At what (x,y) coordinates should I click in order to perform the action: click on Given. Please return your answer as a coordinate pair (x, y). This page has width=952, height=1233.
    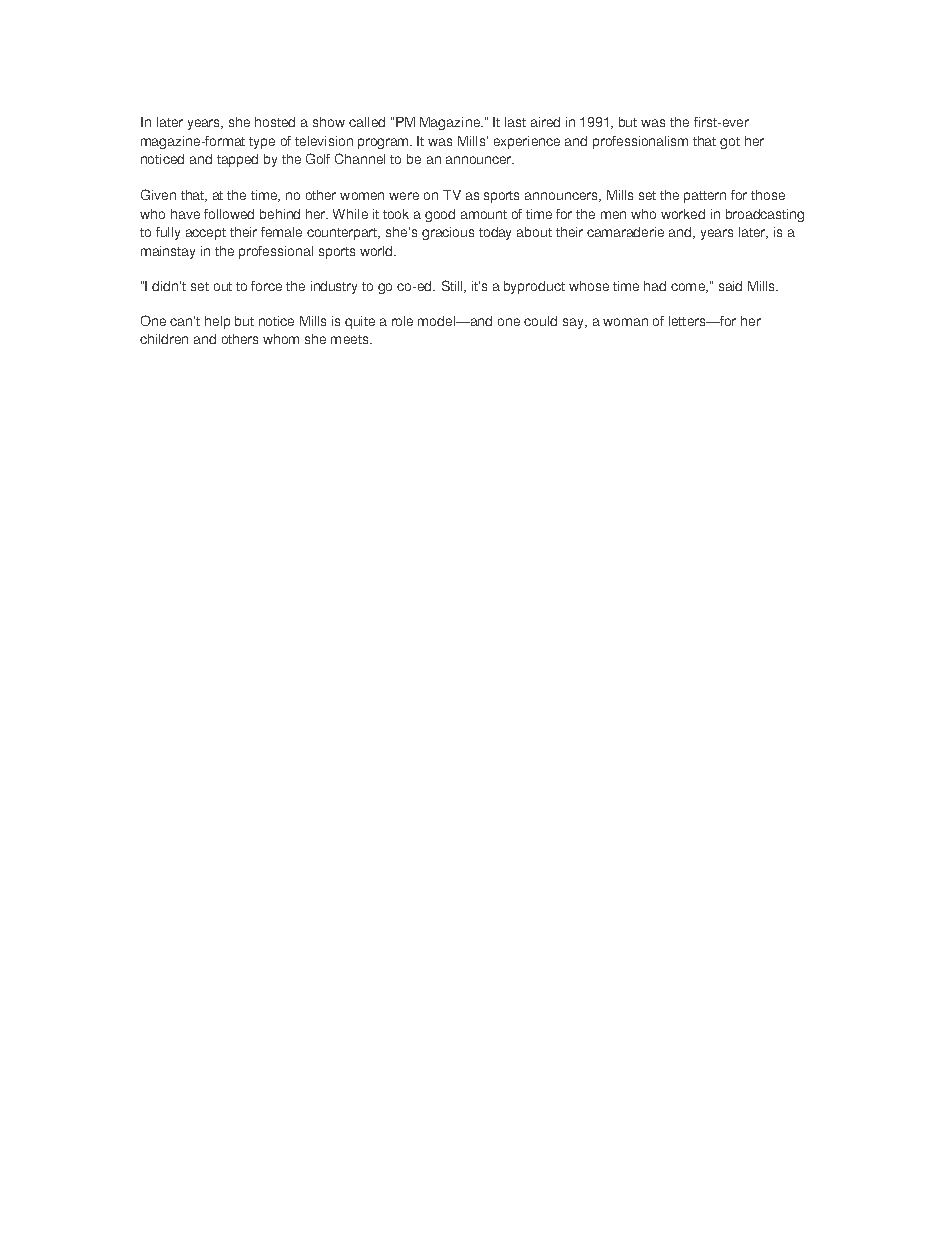
    Looking at the image, I should click on (158, 194).
